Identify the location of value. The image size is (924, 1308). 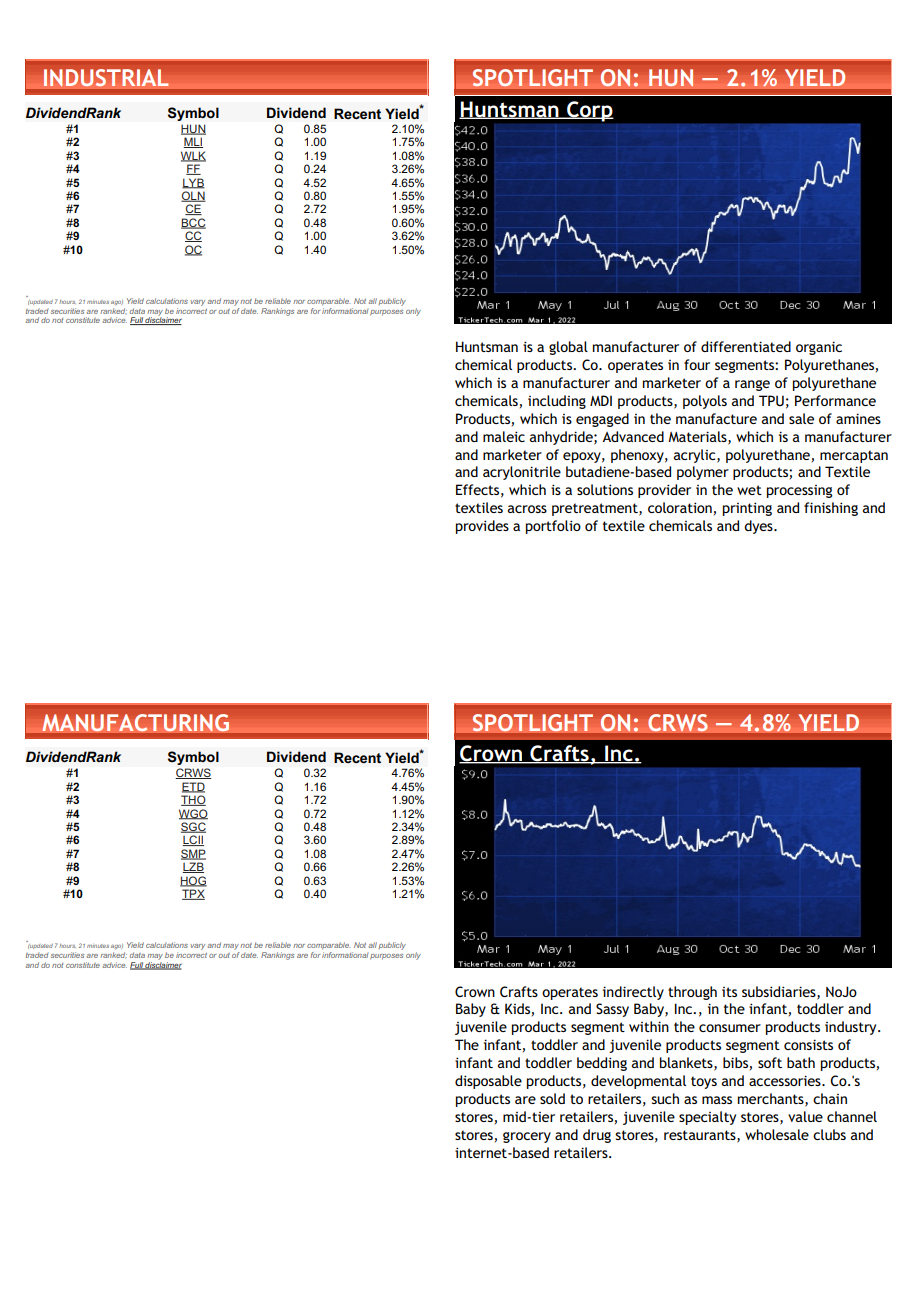
(805, 1116).
